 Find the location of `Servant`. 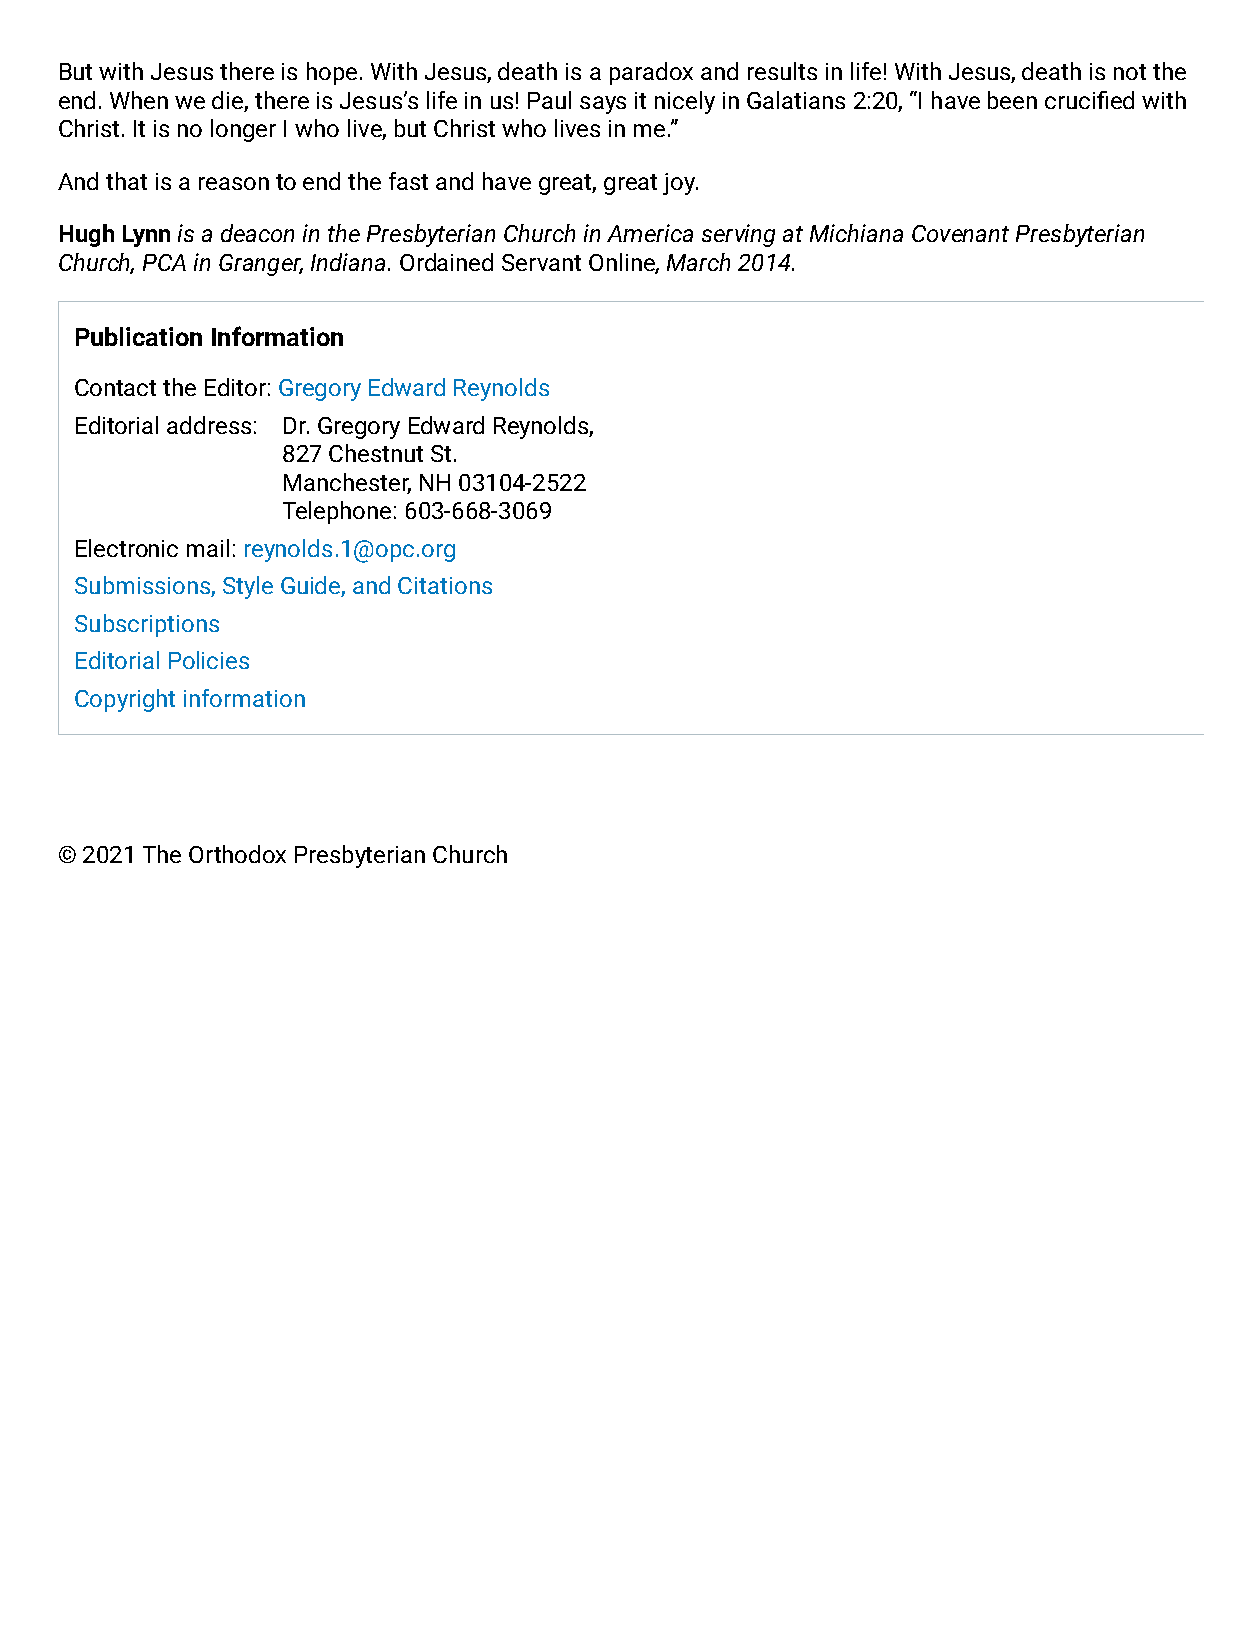

Servant is located at coordinates (541, 262).
